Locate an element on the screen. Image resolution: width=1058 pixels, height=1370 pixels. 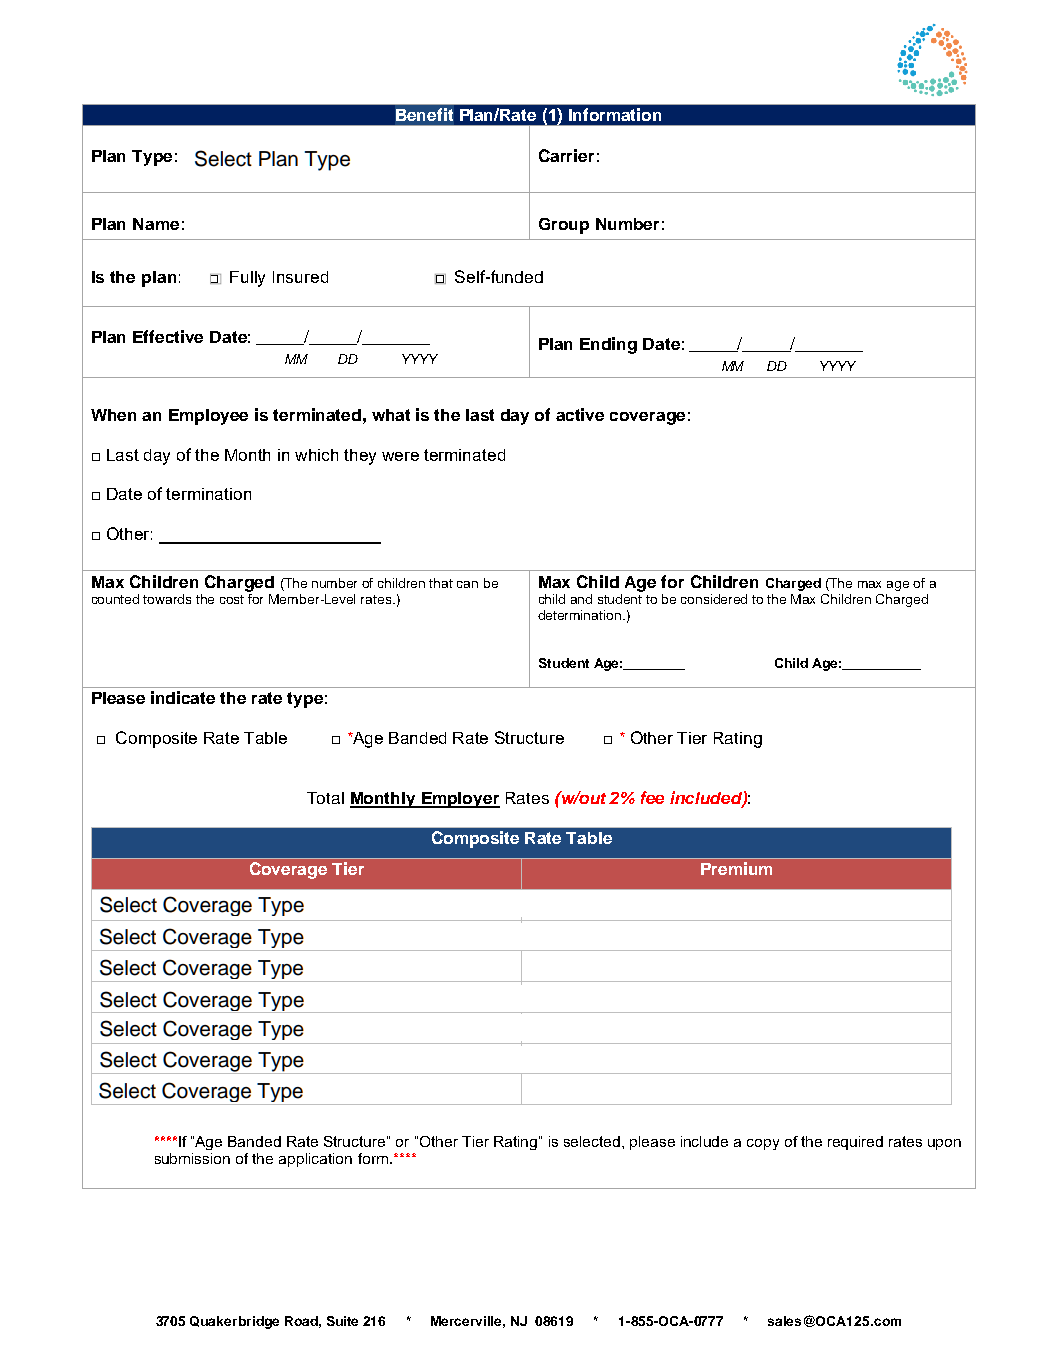
Carrier is located at coordinates (566, 155).
